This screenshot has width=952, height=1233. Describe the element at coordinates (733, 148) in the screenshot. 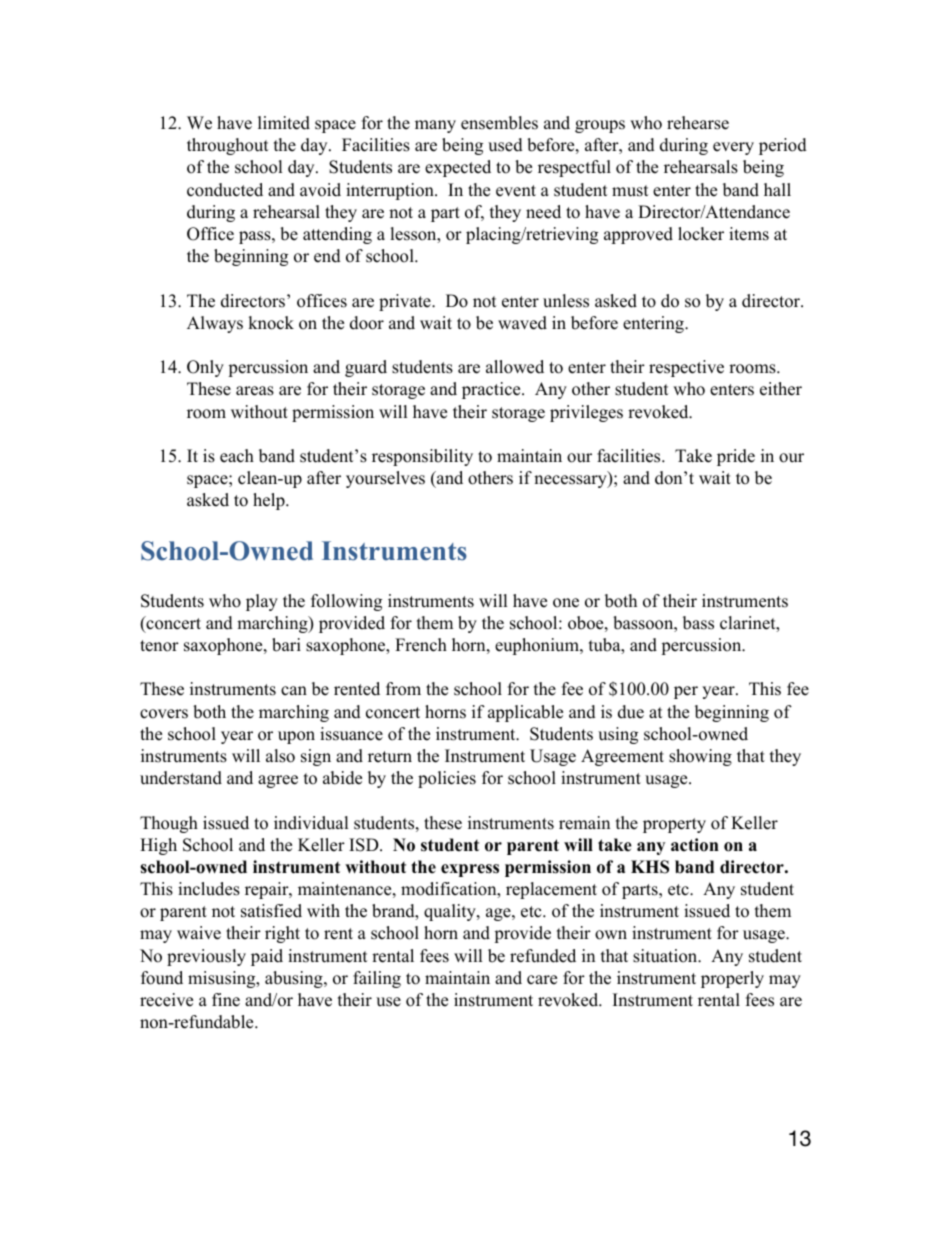

I see `every` at that location.
